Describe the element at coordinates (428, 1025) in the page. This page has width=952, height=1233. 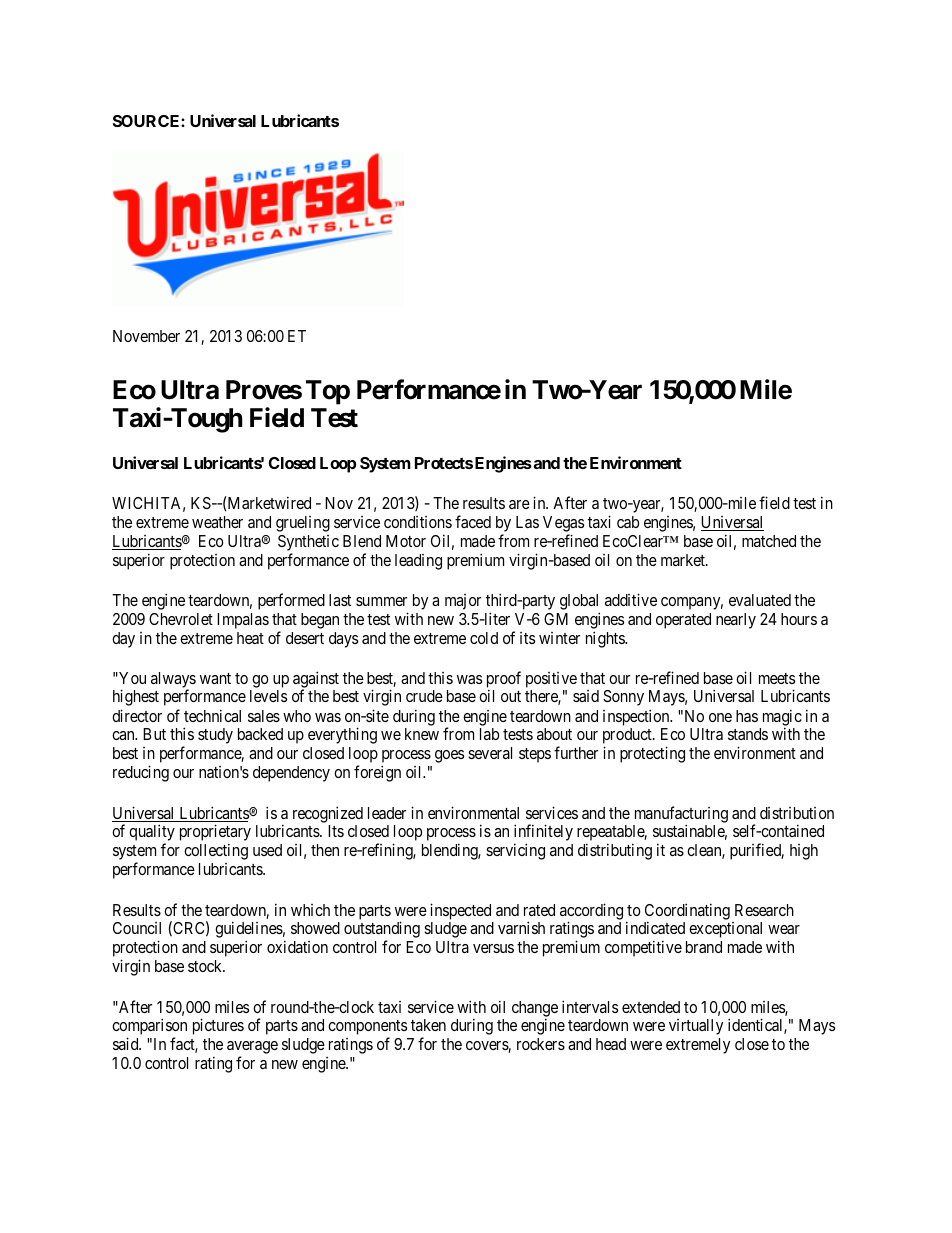
I see `taken` at that location.
